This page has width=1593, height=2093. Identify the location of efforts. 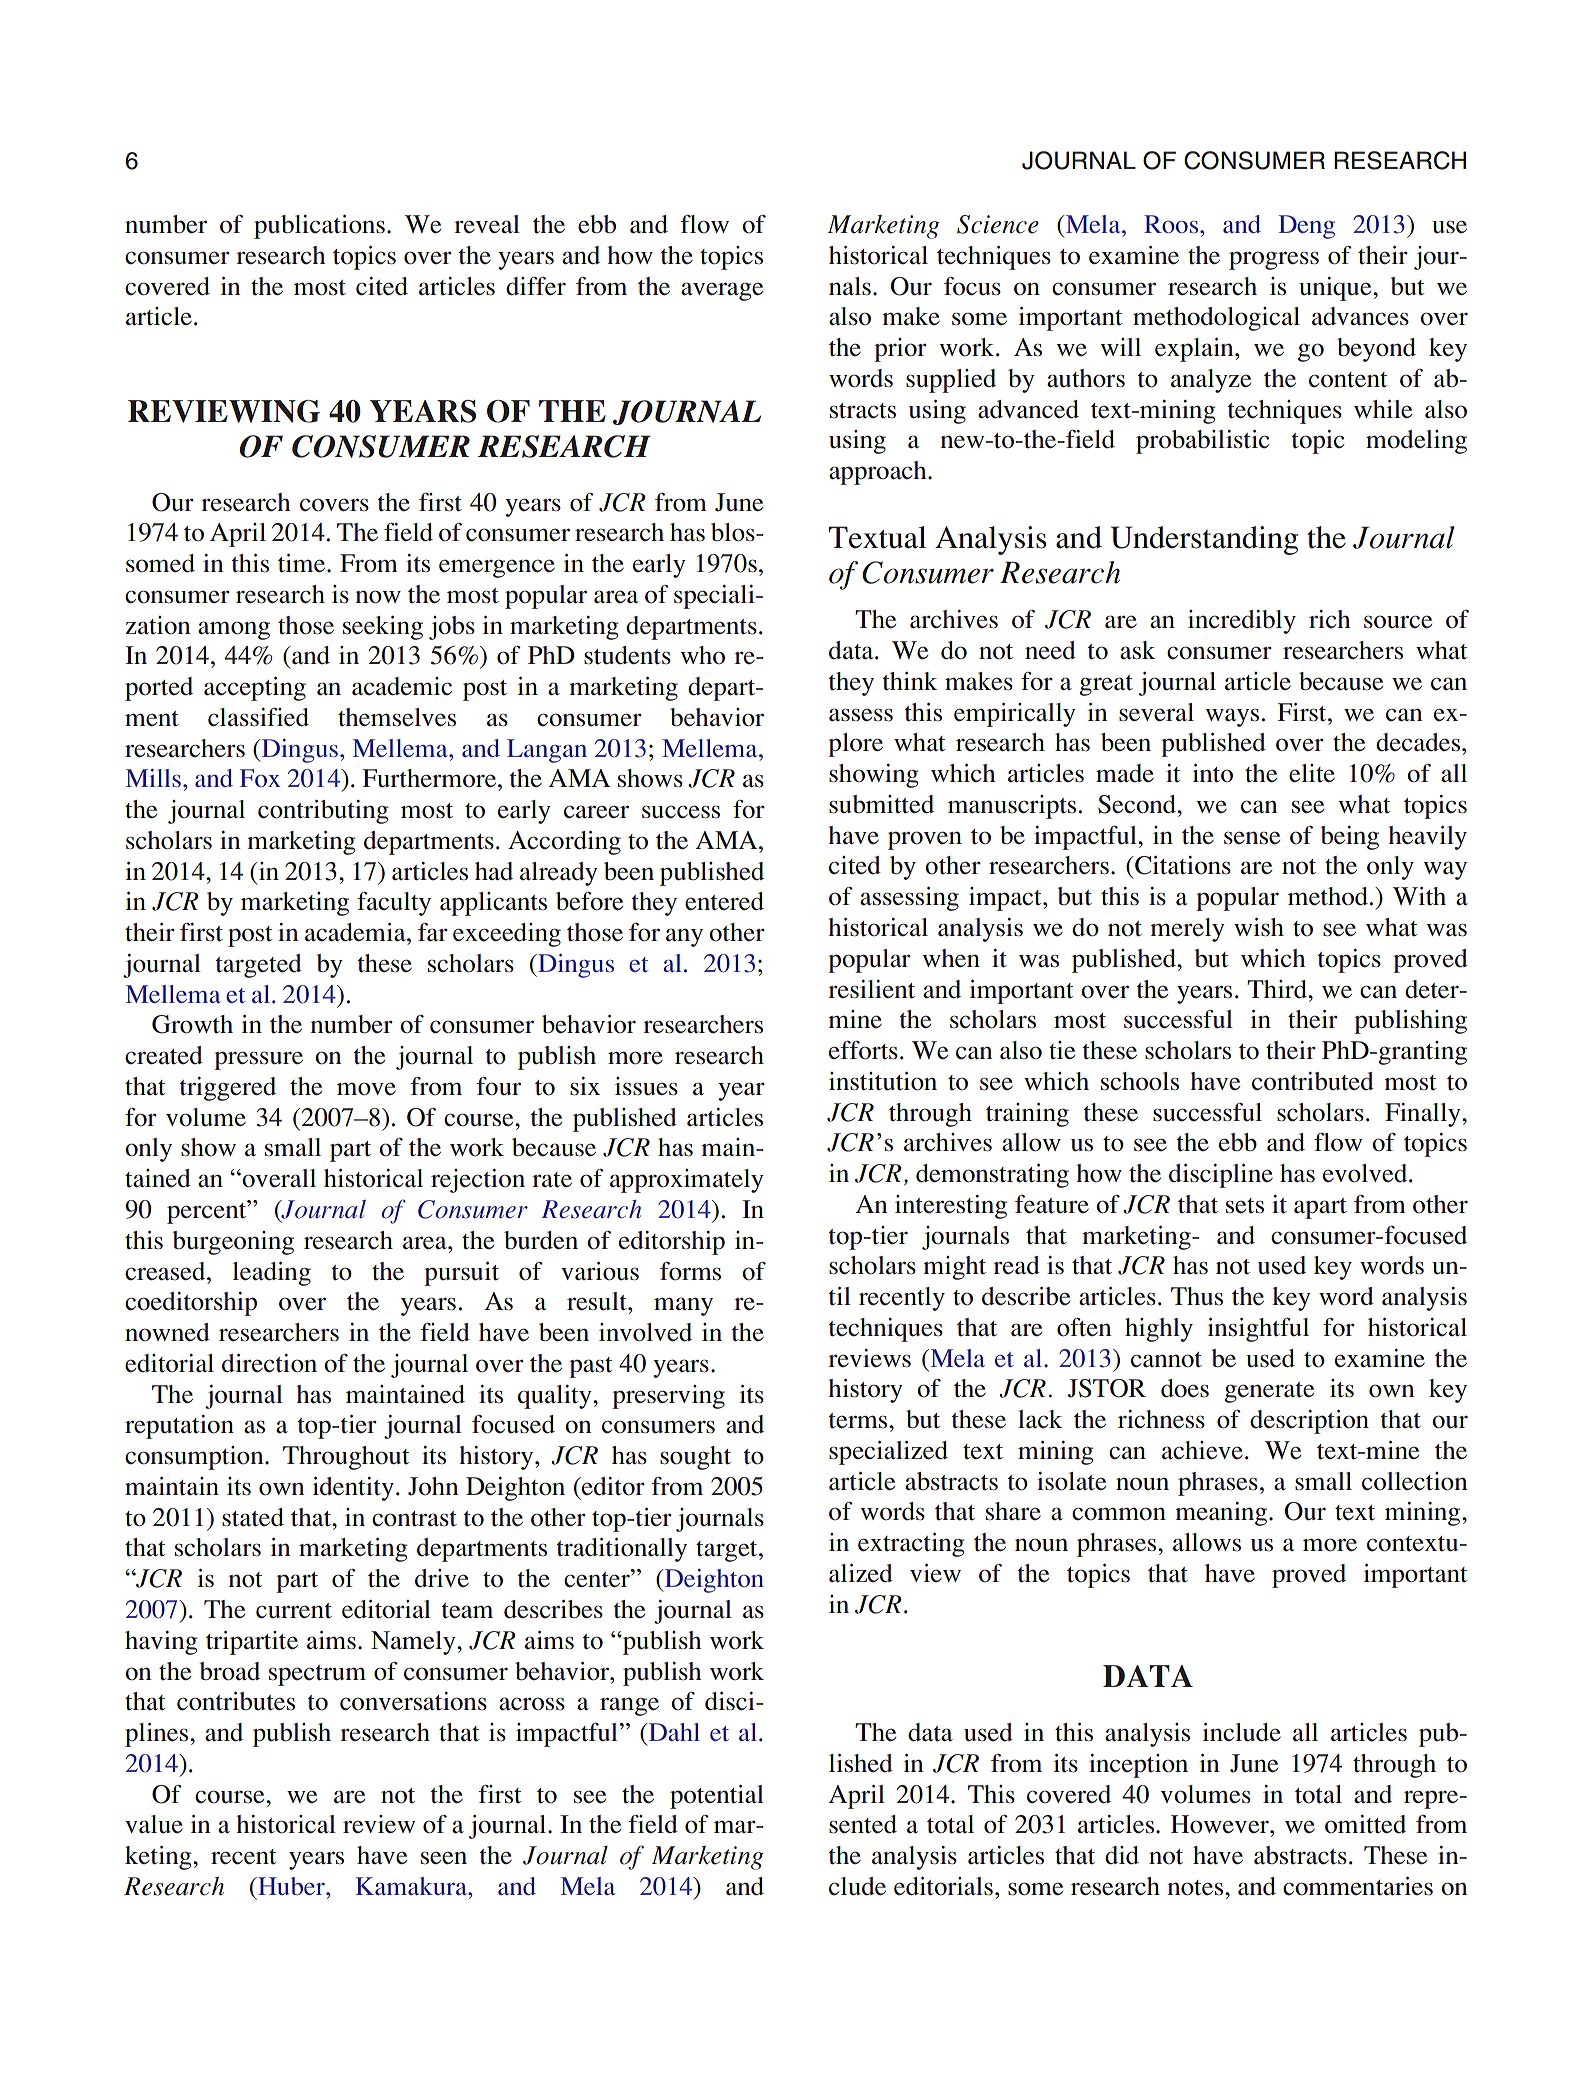
(863, 1050).
